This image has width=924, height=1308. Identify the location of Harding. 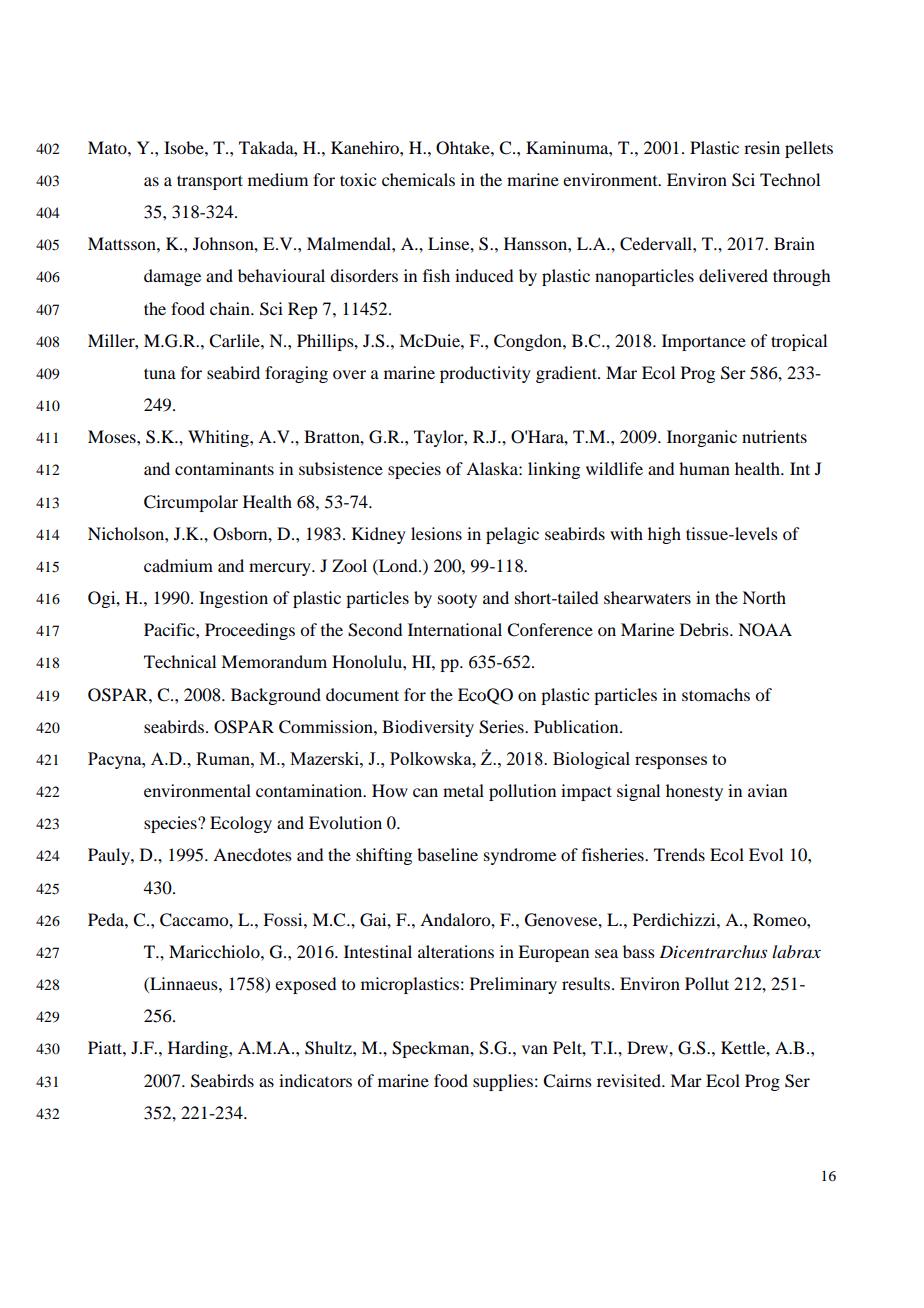
(199, 1049).
